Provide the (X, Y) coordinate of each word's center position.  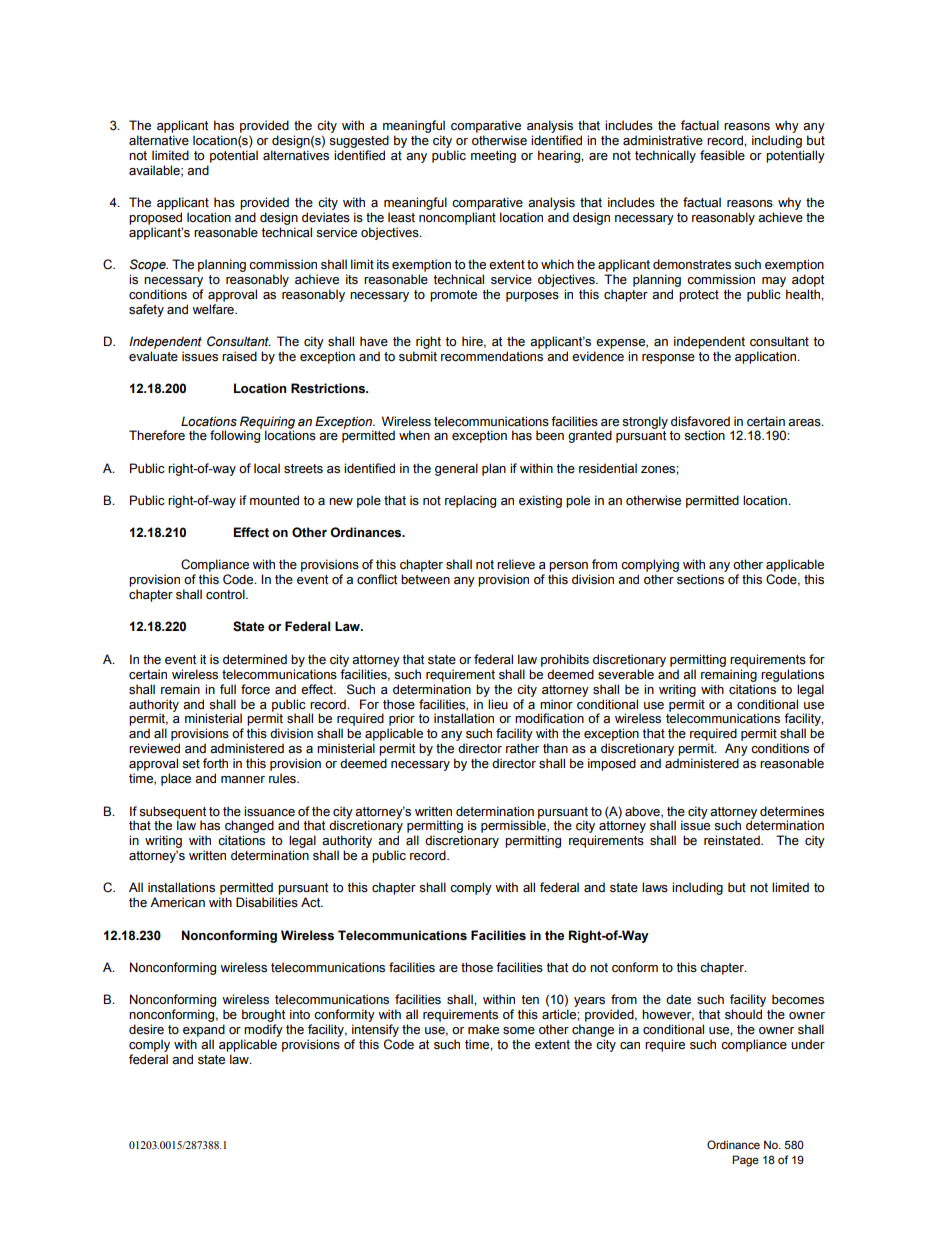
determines (792, 811)
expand (204, 1030)
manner (243, 780)
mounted (274, 500)
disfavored (700, 421)
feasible (722, 155)
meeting (493, 156)
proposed (155, 218)
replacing (470, 501)
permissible (514, 826)
